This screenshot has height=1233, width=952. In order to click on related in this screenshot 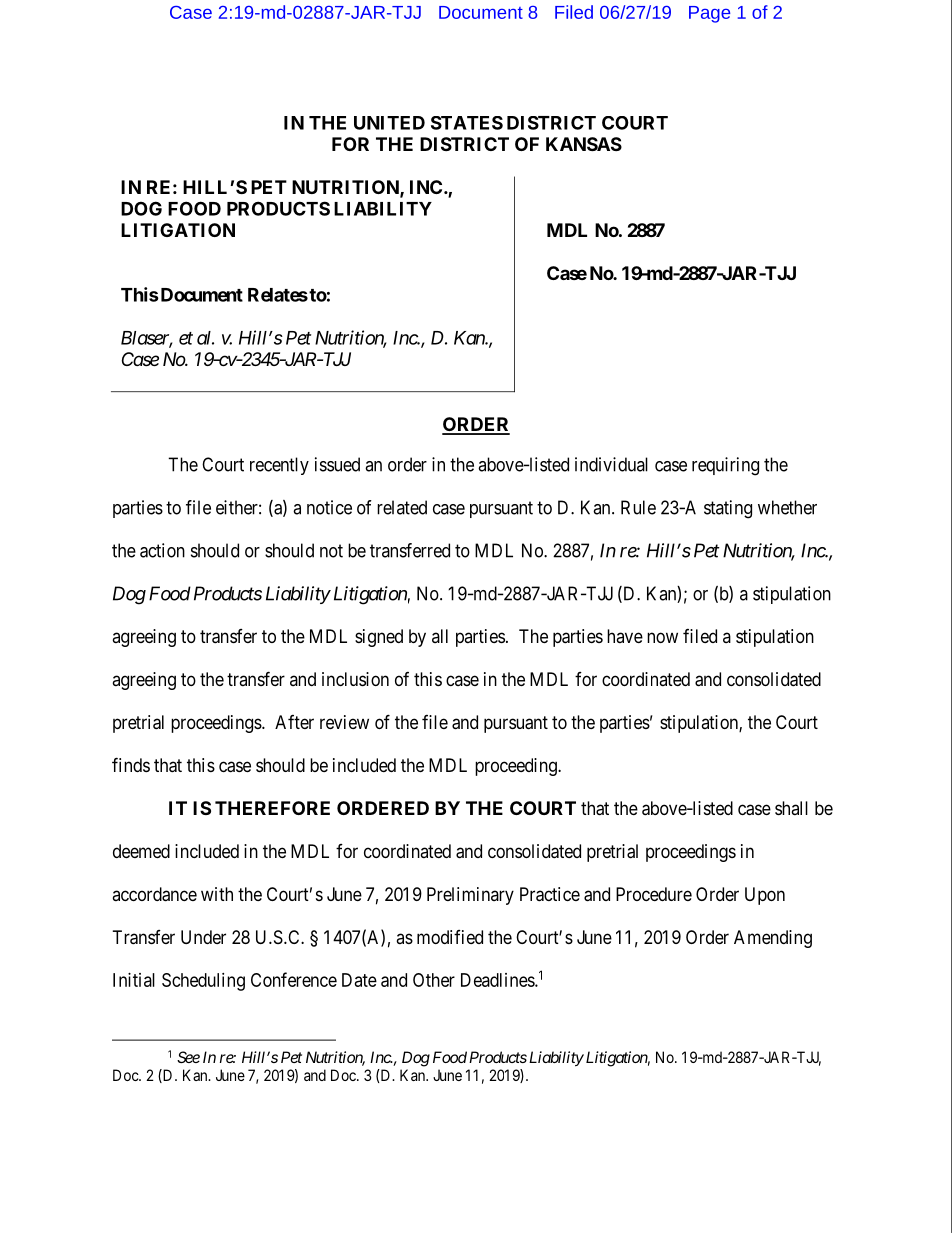, I will do `click(402, 507)`.
